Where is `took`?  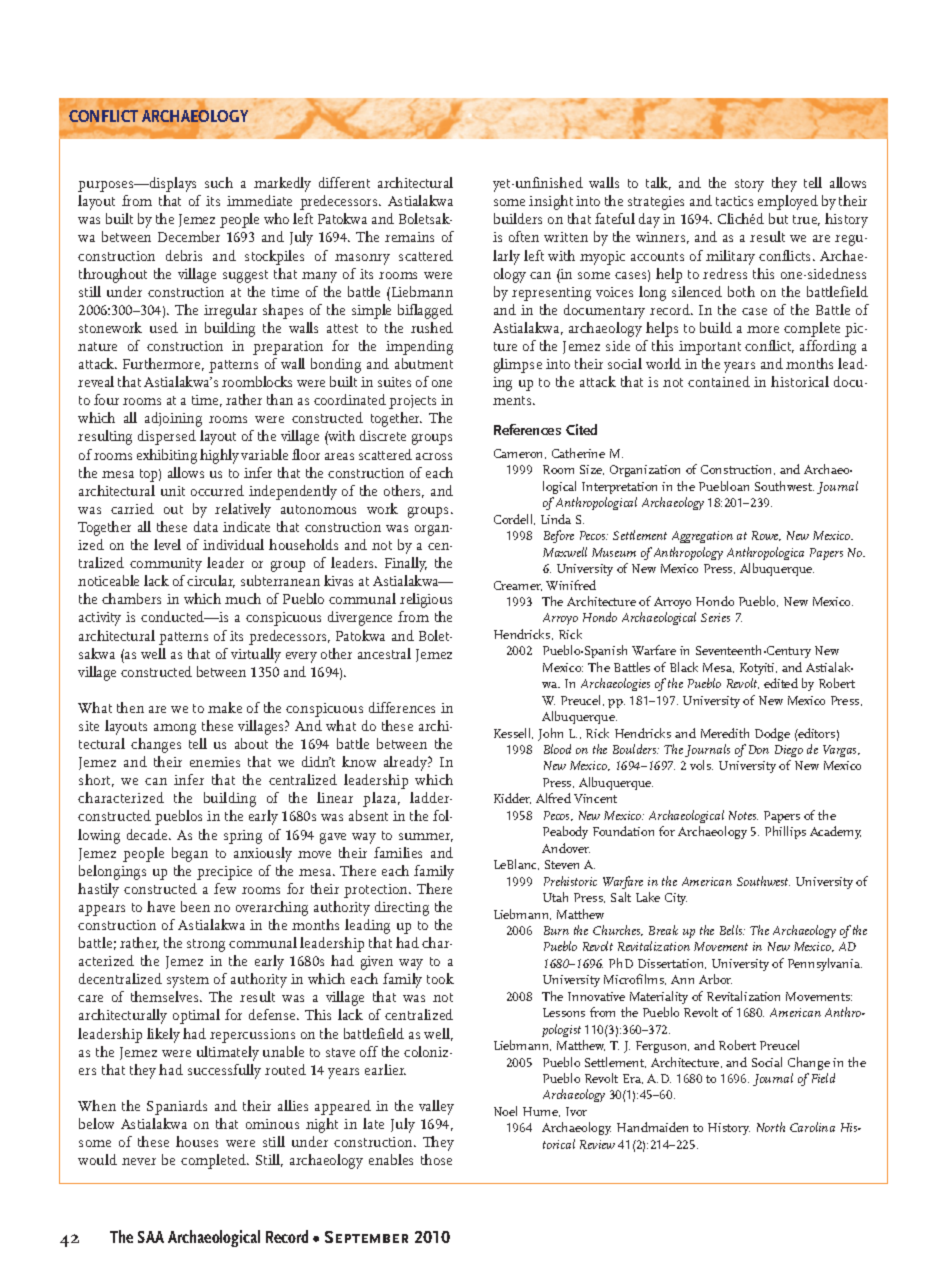 took is located at coordinates (440, 978).
